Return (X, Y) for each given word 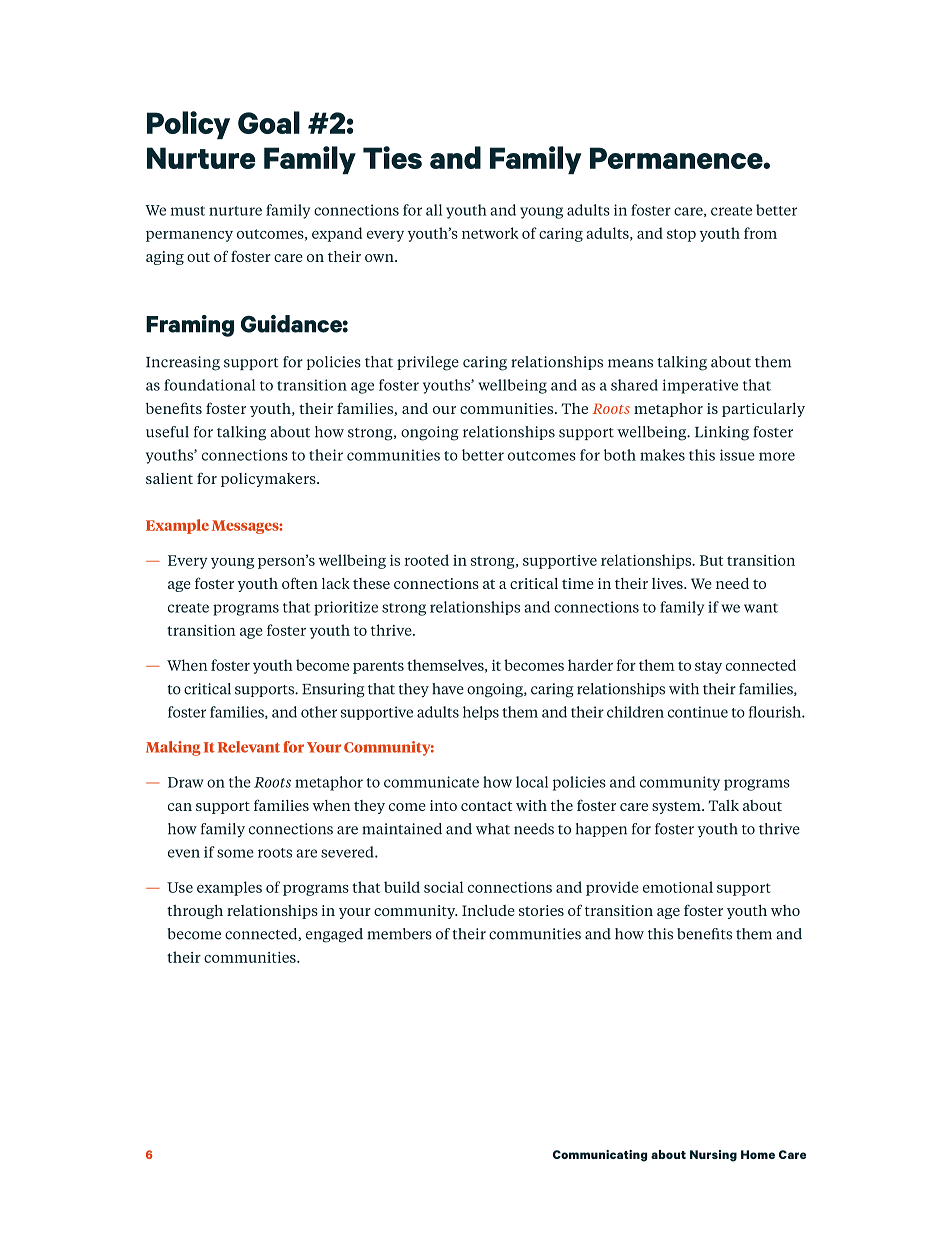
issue (737, 455)
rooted (426, 560)
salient (169, 478)
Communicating (600, 1156)
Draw (186, 782)
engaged (334, 935)
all (434, 210)
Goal (269, 122)
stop (681, 235)
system (677, 808)
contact (487, 806)
